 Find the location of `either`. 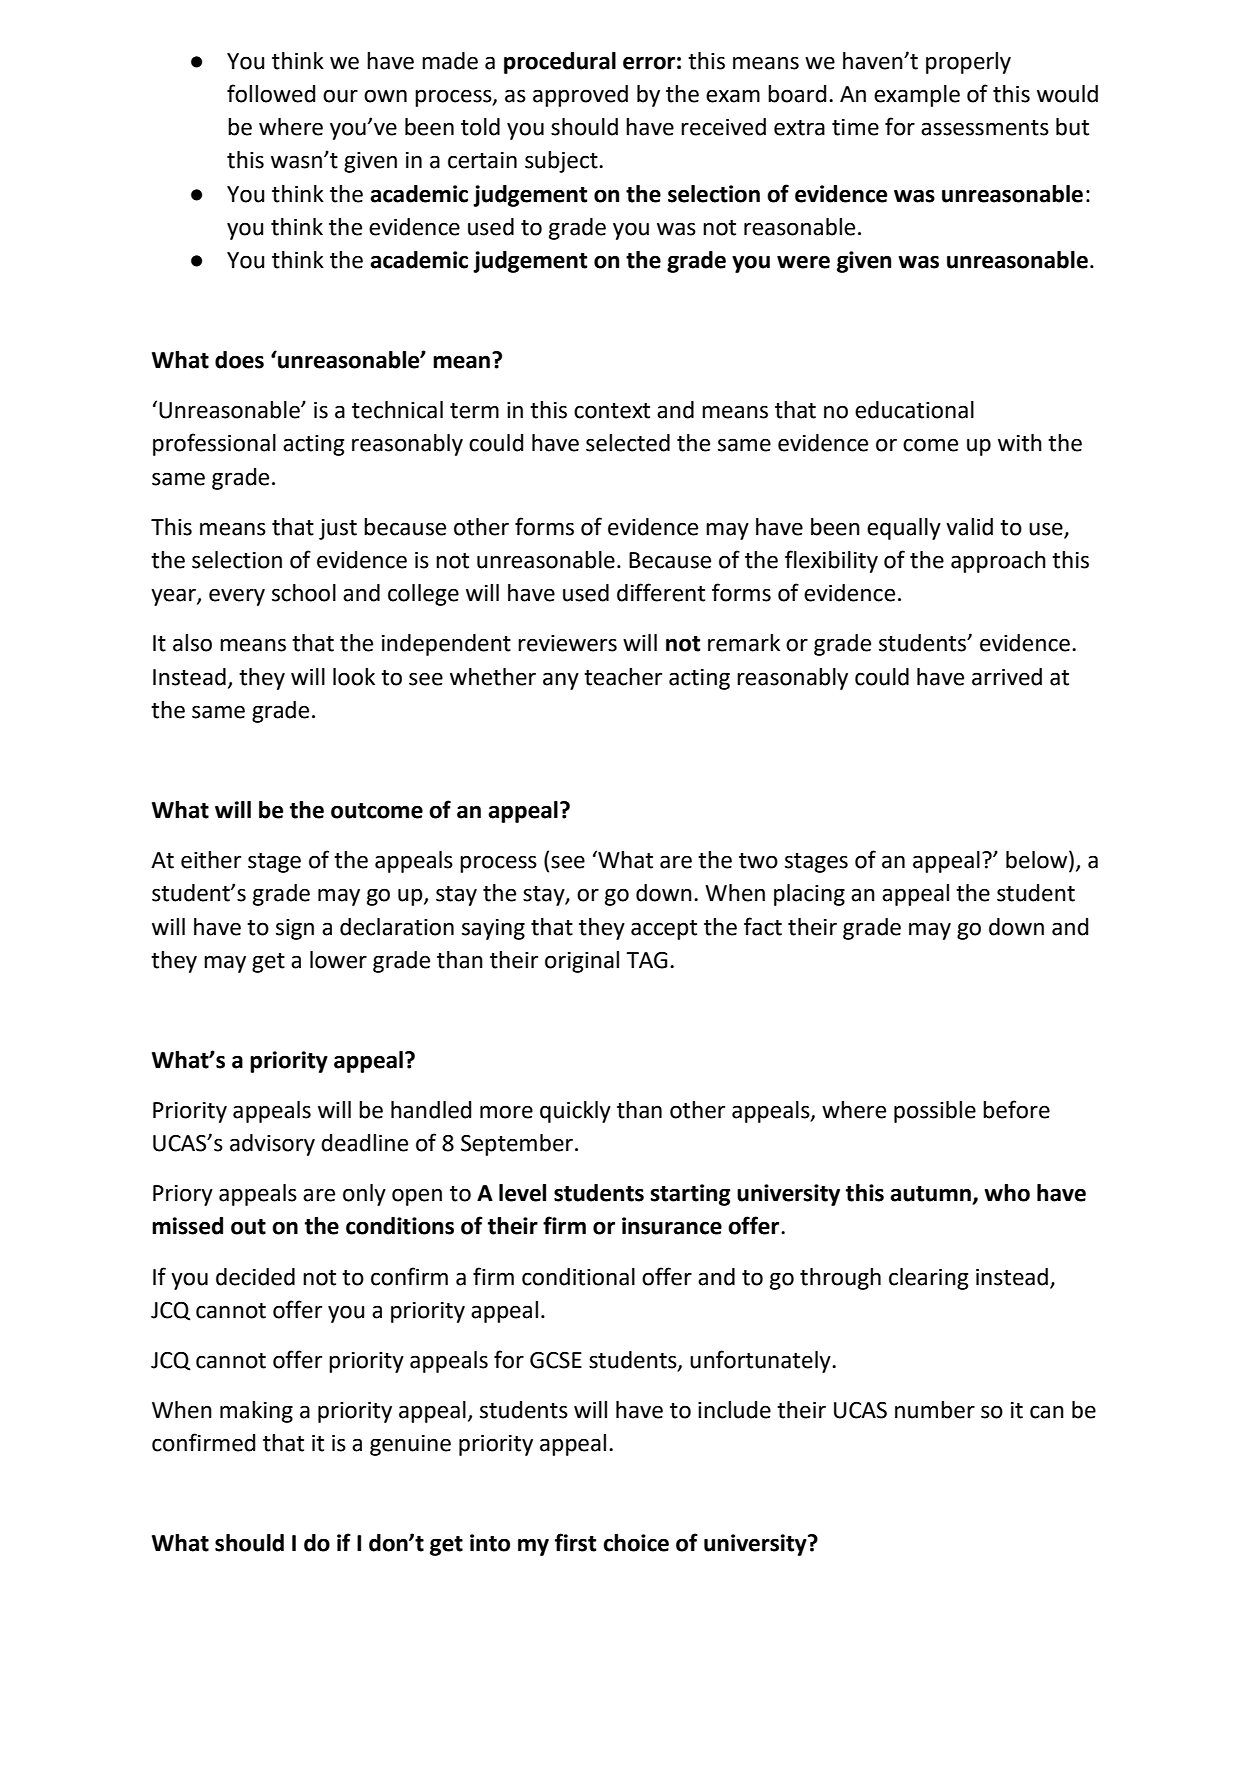

either is located at coordinates (211, 860).
